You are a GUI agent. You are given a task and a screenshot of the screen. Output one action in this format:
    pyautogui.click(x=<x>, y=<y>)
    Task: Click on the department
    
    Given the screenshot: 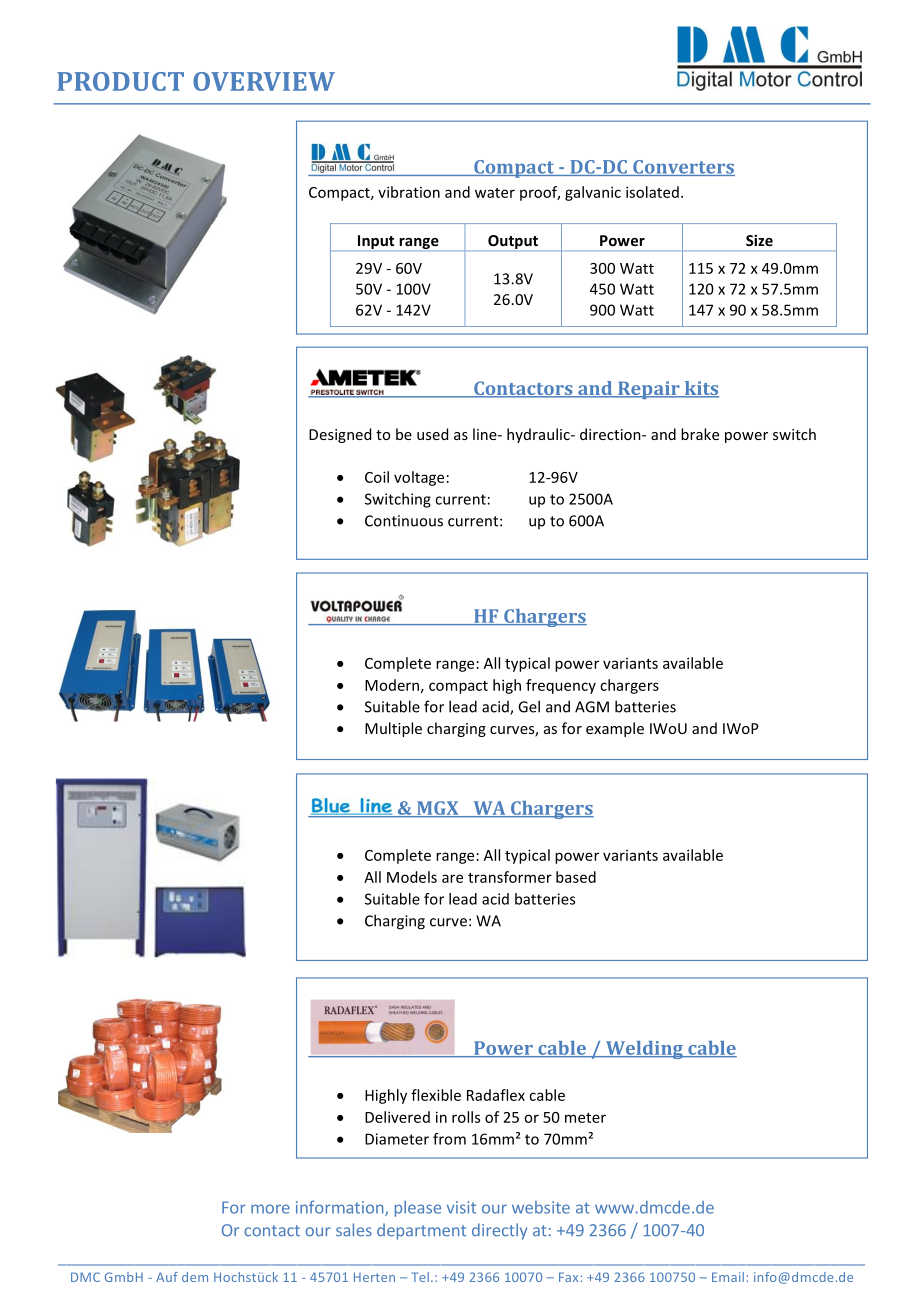 What is the action you would take?
    pyautogui.click(x=421, y=1231)
